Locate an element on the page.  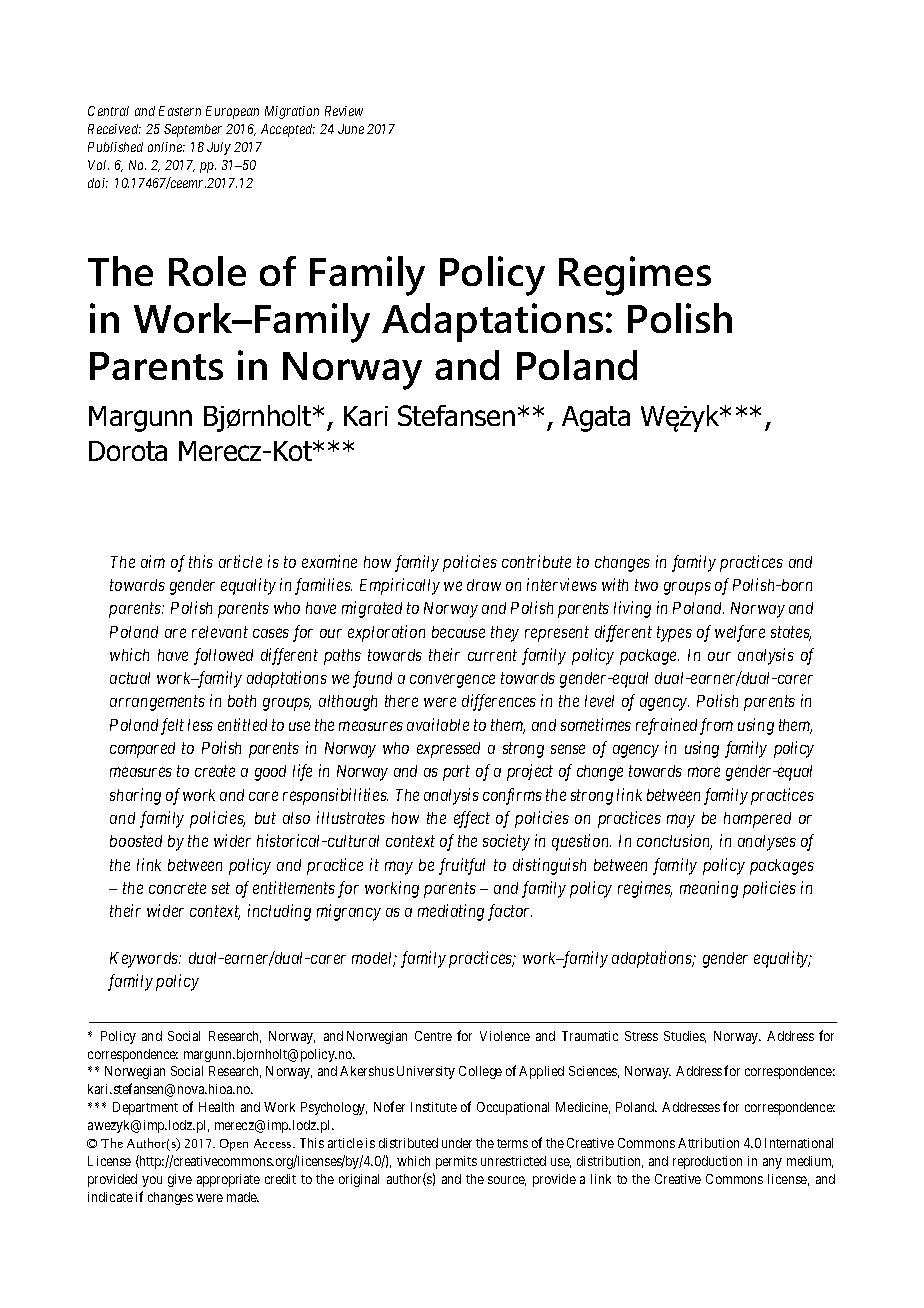
draw is located at coordinates (484, 585).
